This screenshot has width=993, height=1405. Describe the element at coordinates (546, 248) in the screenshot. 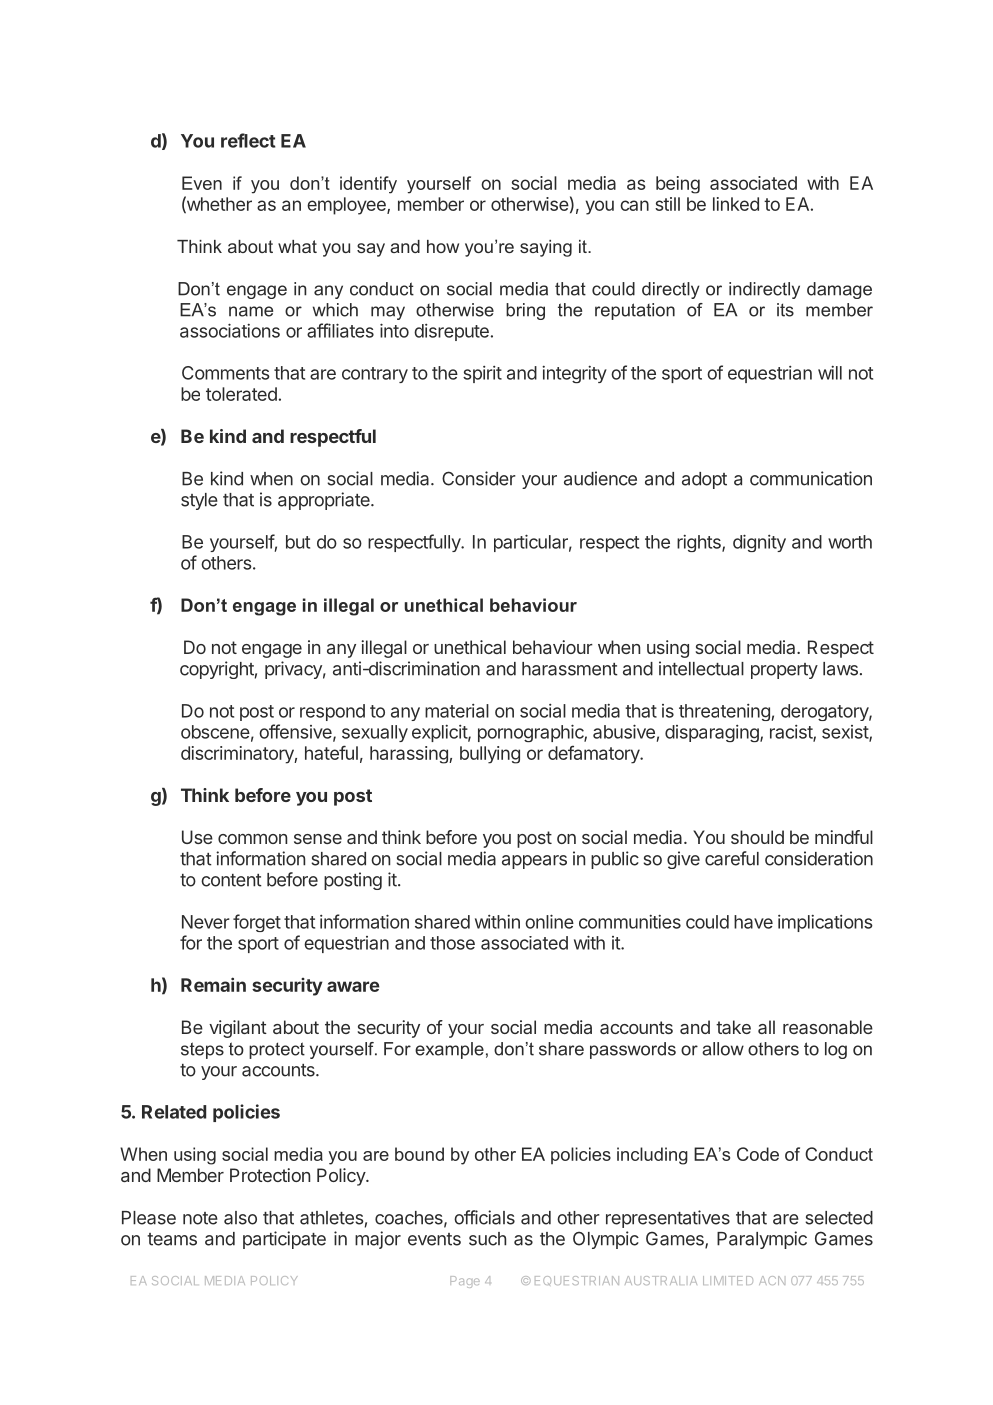

I see `saying` at that location.
